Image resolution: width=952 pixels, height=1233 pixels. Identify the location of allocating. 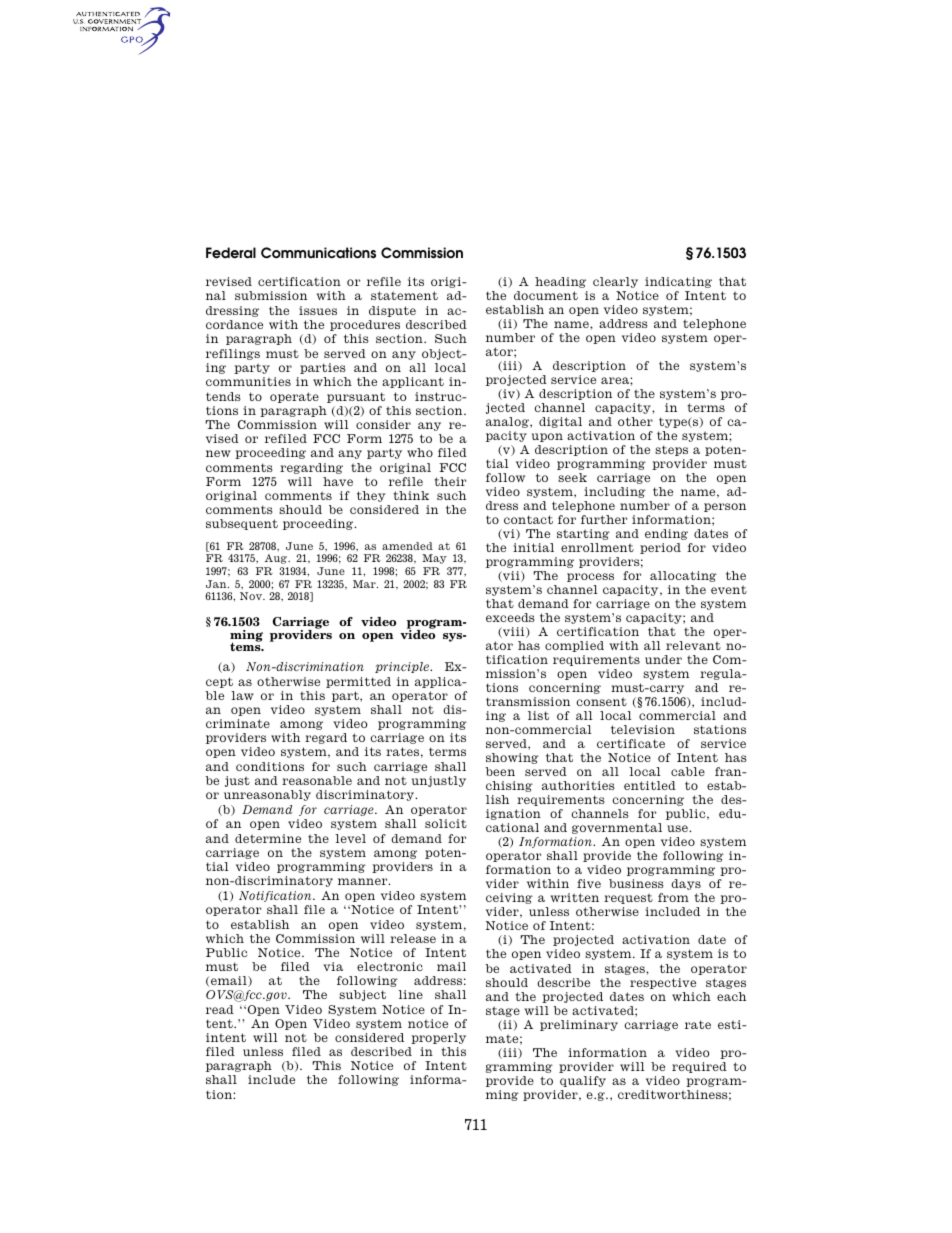
(683, 576).
